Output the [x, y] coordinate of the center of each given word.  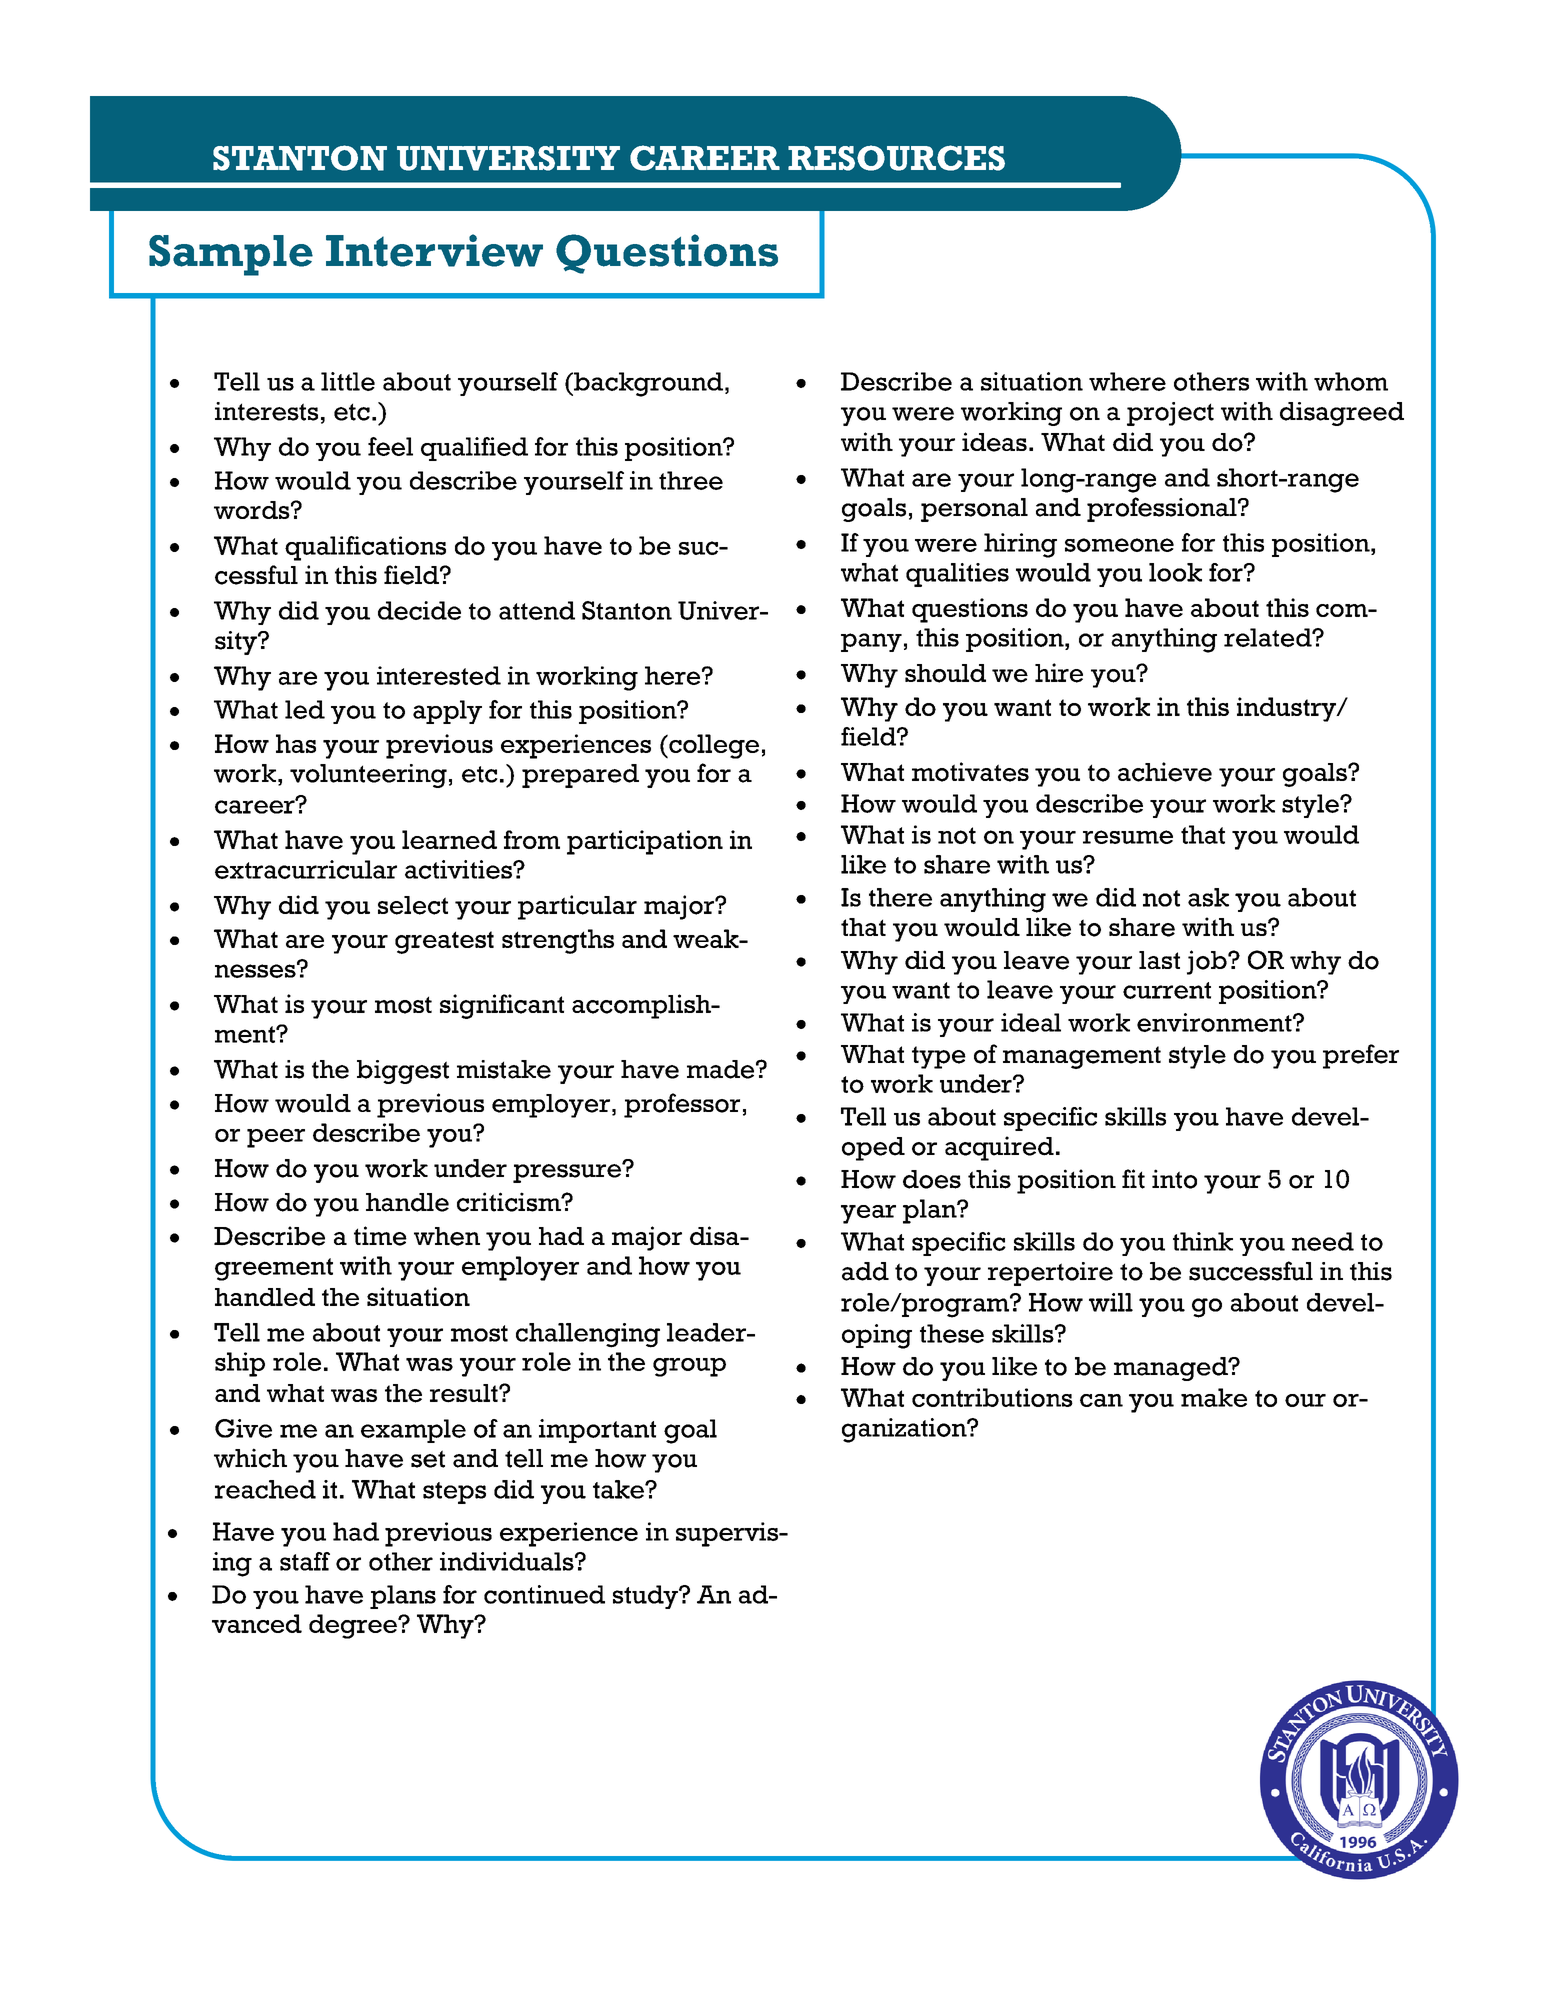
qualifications [365, 548]
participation [645, 842]
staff [305, 1561]
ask [1208, 897]
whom [1351, 381]
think [1203, 1241]
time [380, 1236]
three [691, 480]
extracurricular [306, 869]
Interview [434, 250]
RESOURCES [896, 158]
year [868, 1214]
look [1175, 572]
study [646, 1597]
